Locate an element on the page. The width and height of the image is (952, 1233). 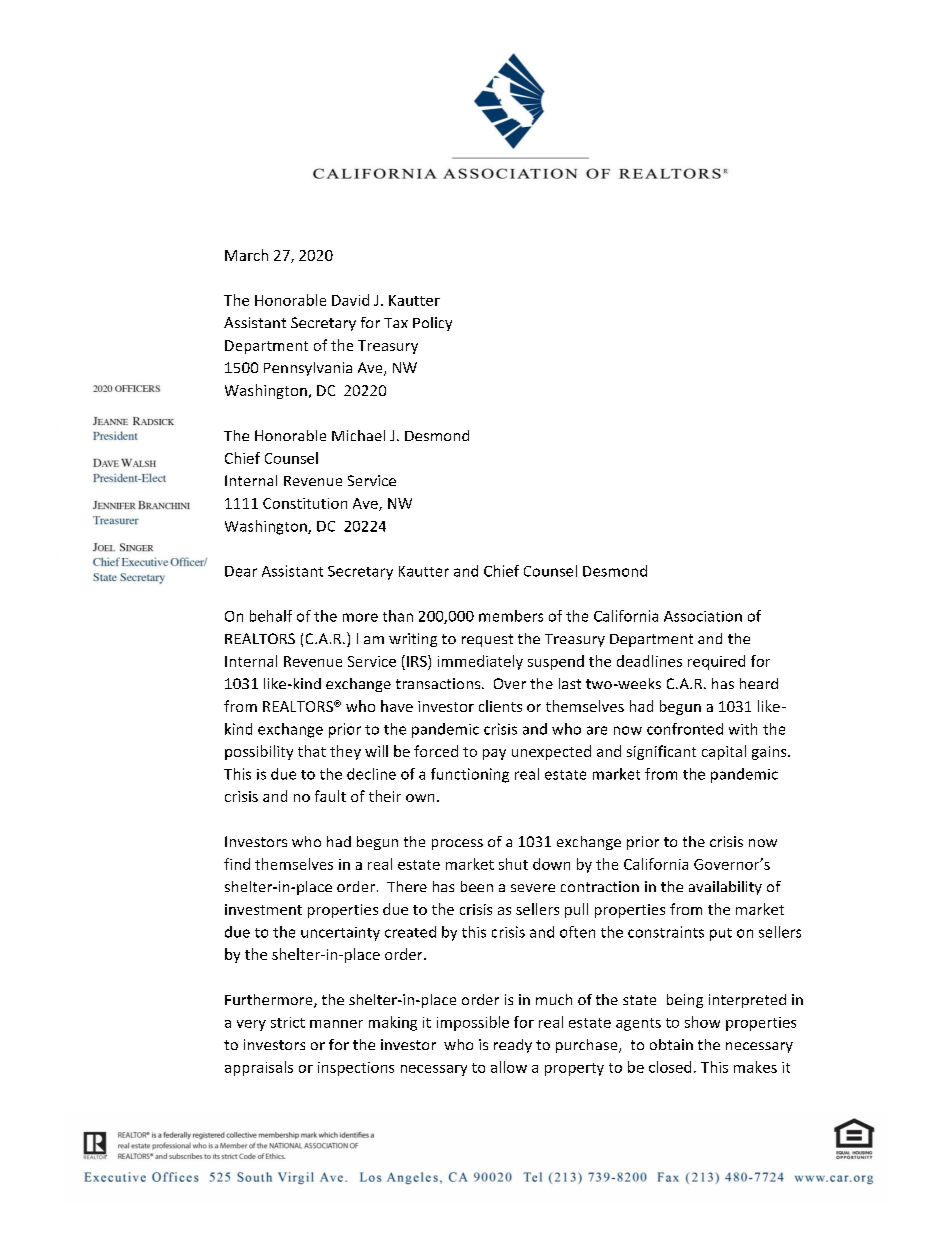
Tax is located at coordinates (396, 323).
